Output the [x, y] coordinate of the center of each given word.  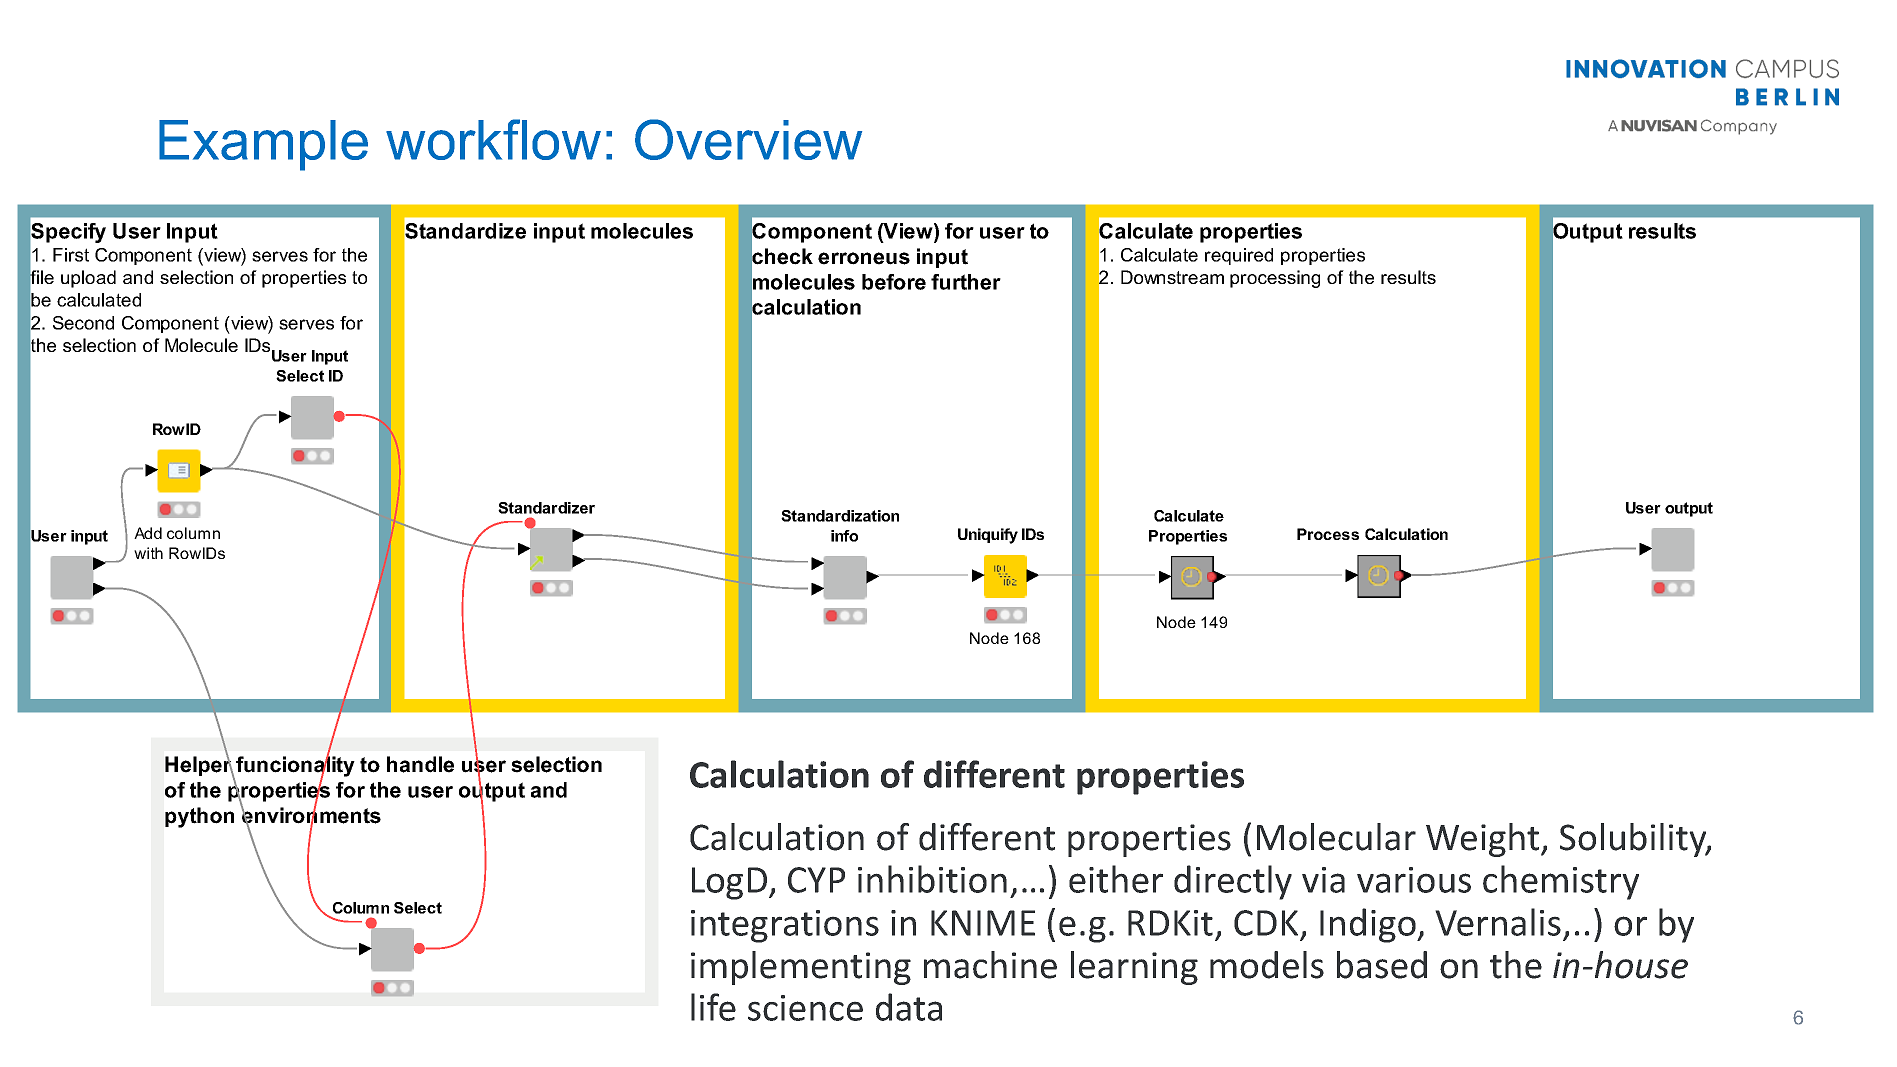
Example [263, 145]
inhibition [932, 879]
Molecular [1336, 837]
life [713, 1007]
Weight [1484, 840]
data [909, 1007]
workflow [493, 139]
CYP [816, 880]
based [1382, 965]
